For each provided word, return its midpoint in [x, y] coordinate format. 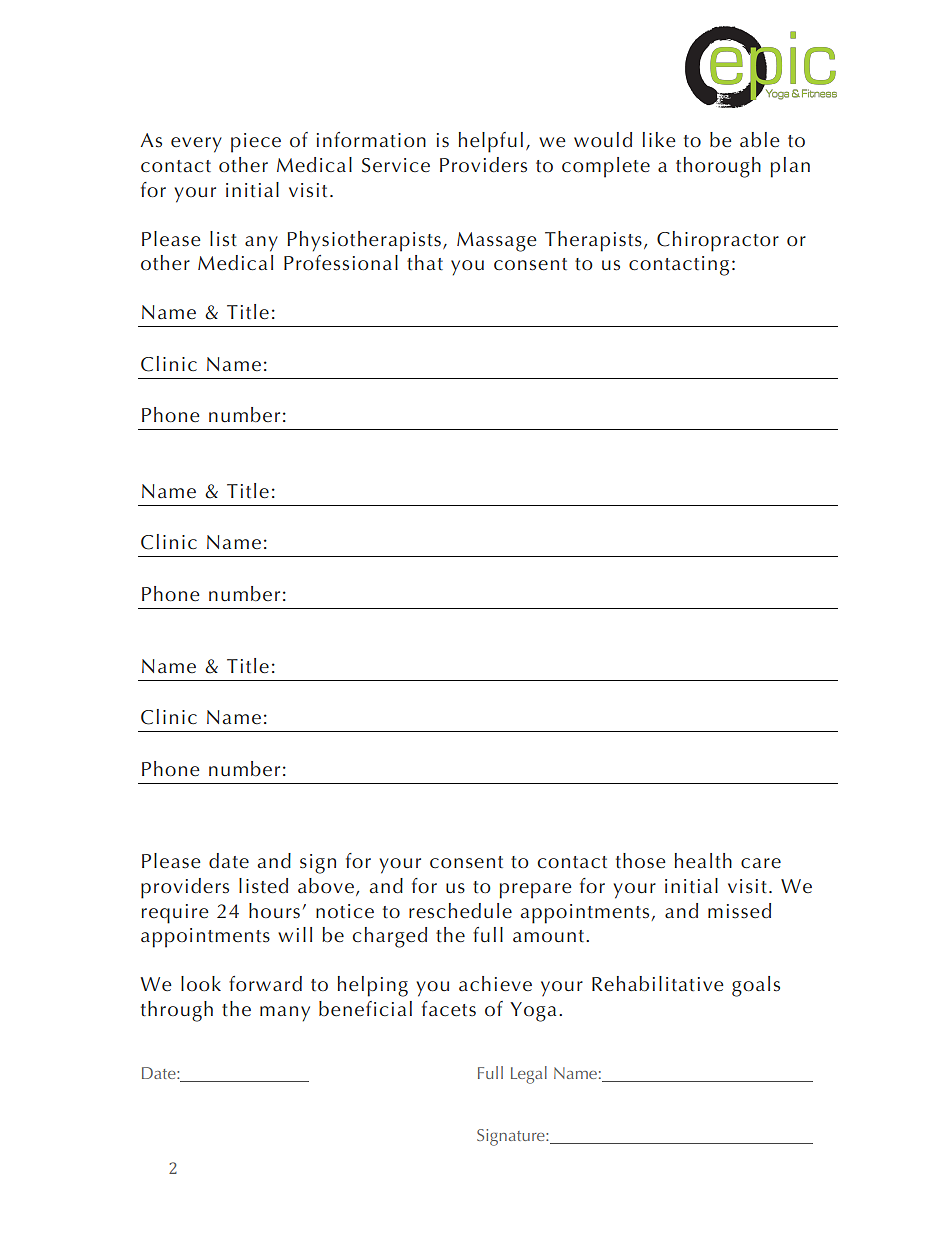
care [761, 863]
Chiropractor [718, 241]
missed [739, 911]
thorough [718, 167]
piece [256, 143]
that [425, 263]
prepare [535, 891]
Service [396, 165]
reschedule [460, 911]
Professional [341, 263]
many [285, 1014]
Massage [497, 242]
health [703, 861]
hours [274, 911]
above [326, 885]
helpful [491, 142]
